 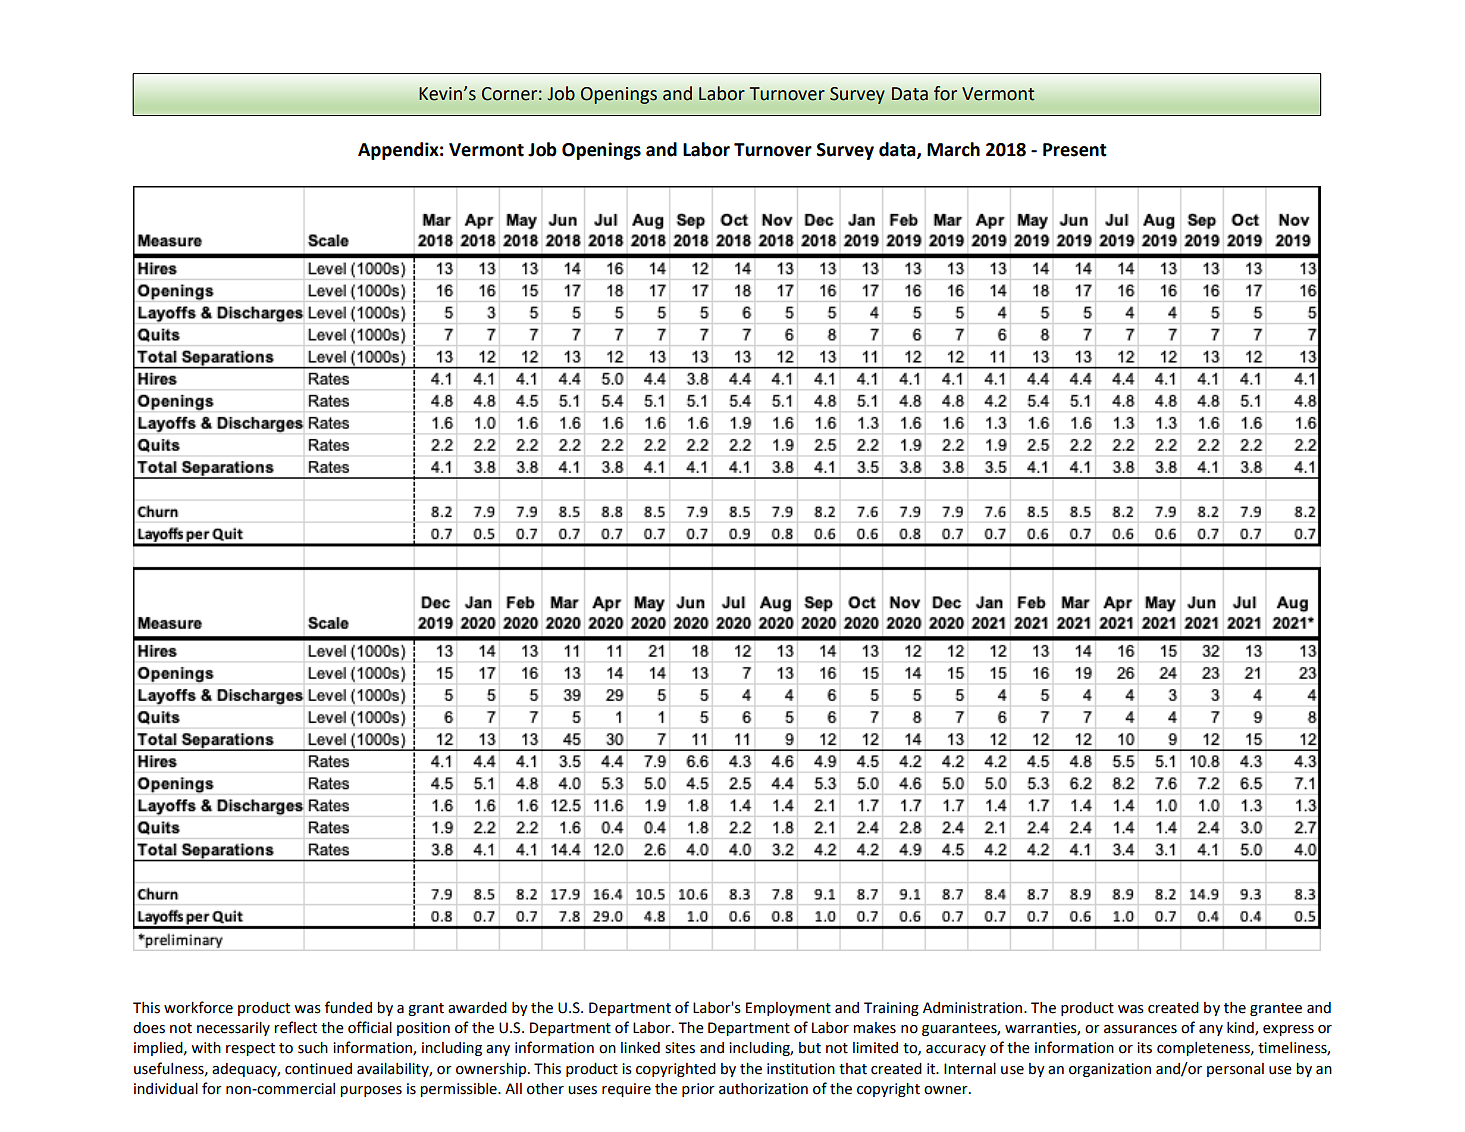 What do you see at coordinates (348, 1007) in the screenshot?
I see `funded` at bounding box center [348, 1007].
